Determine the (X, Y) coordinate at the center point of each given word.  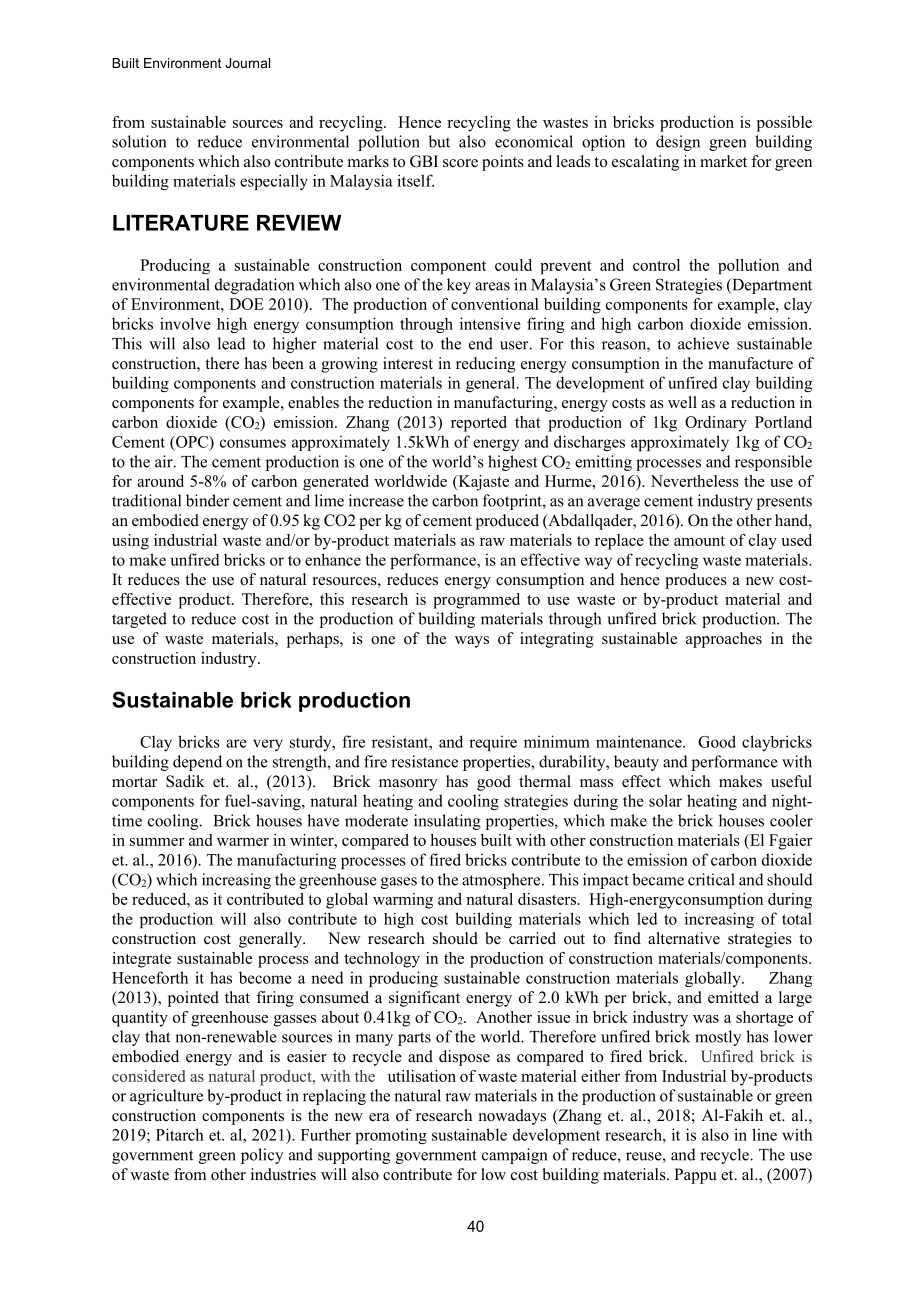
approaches (724, 640)
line (764, 1134)
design (678, 143)
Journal (247, 63)
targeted (139, 620)
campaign (514, 1156)
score (460, 163)
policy (262, 1156)
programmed (476, 601)
